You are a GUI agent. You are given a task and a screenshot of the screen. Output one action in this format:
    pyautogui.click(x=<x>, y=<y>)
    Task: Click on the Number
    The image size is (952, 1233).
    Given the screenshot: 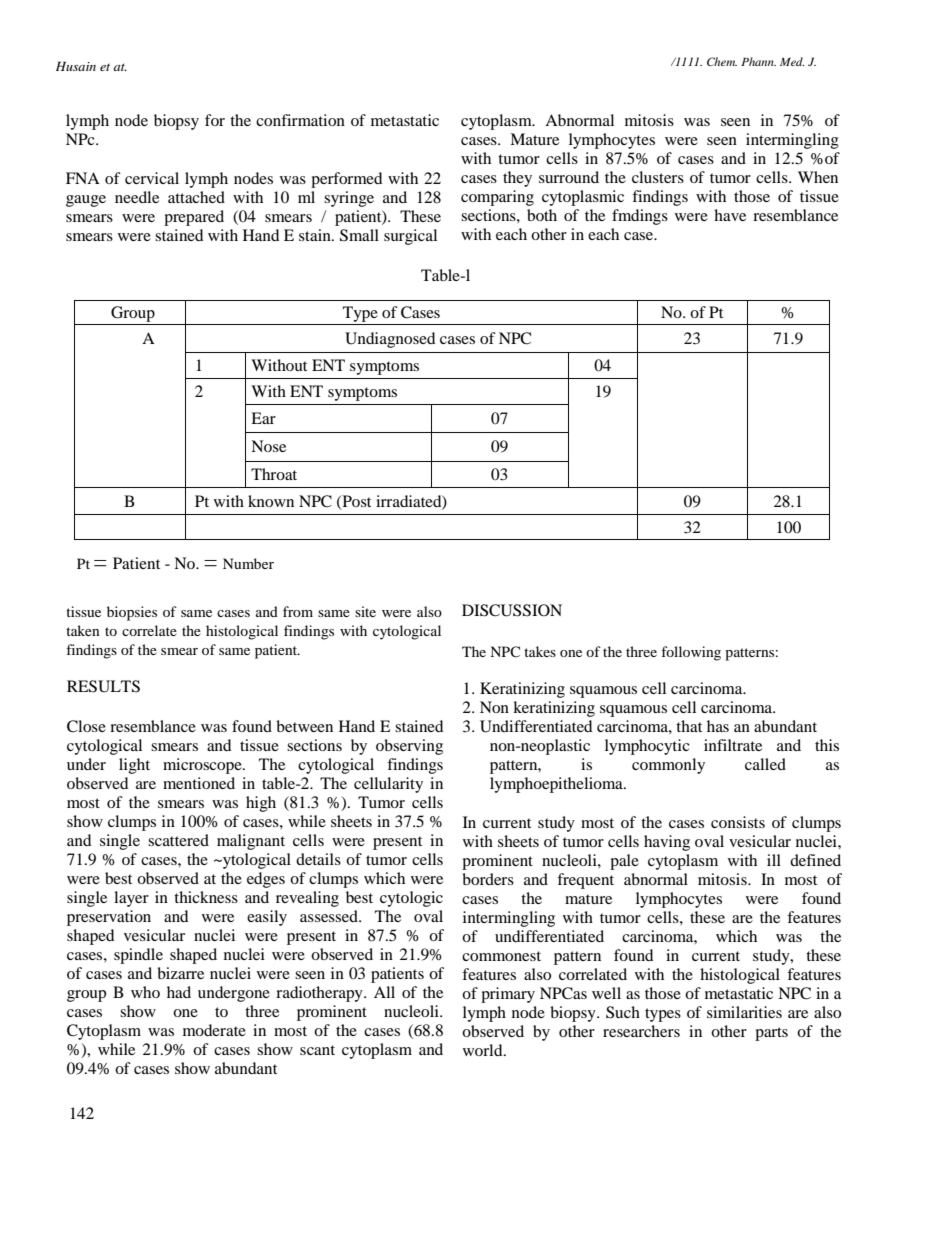 What is the action you would take?
    pyautogui.click(x=248, y=563)
